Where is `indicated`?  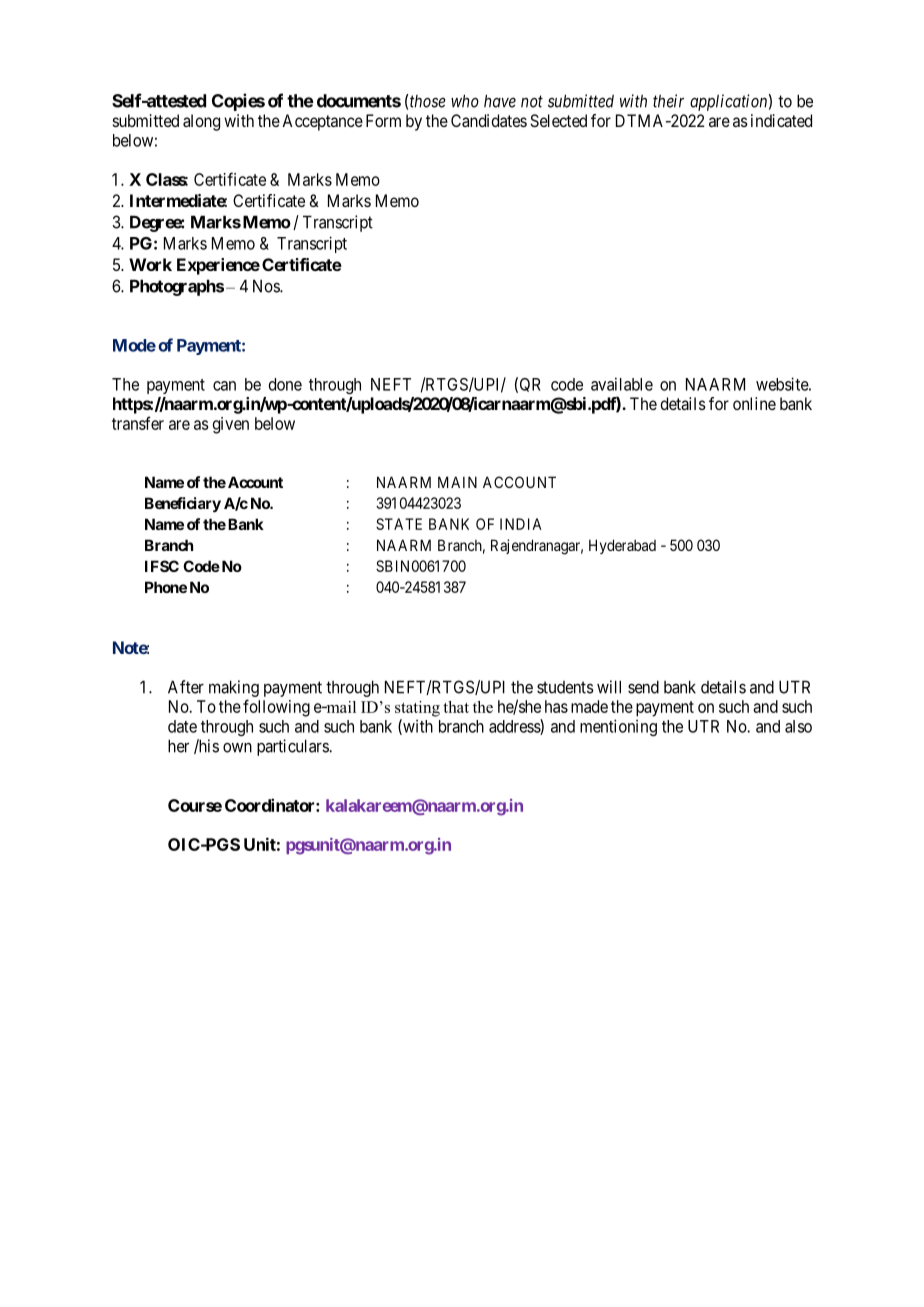 indicated is located at coordinates (781, 120).
